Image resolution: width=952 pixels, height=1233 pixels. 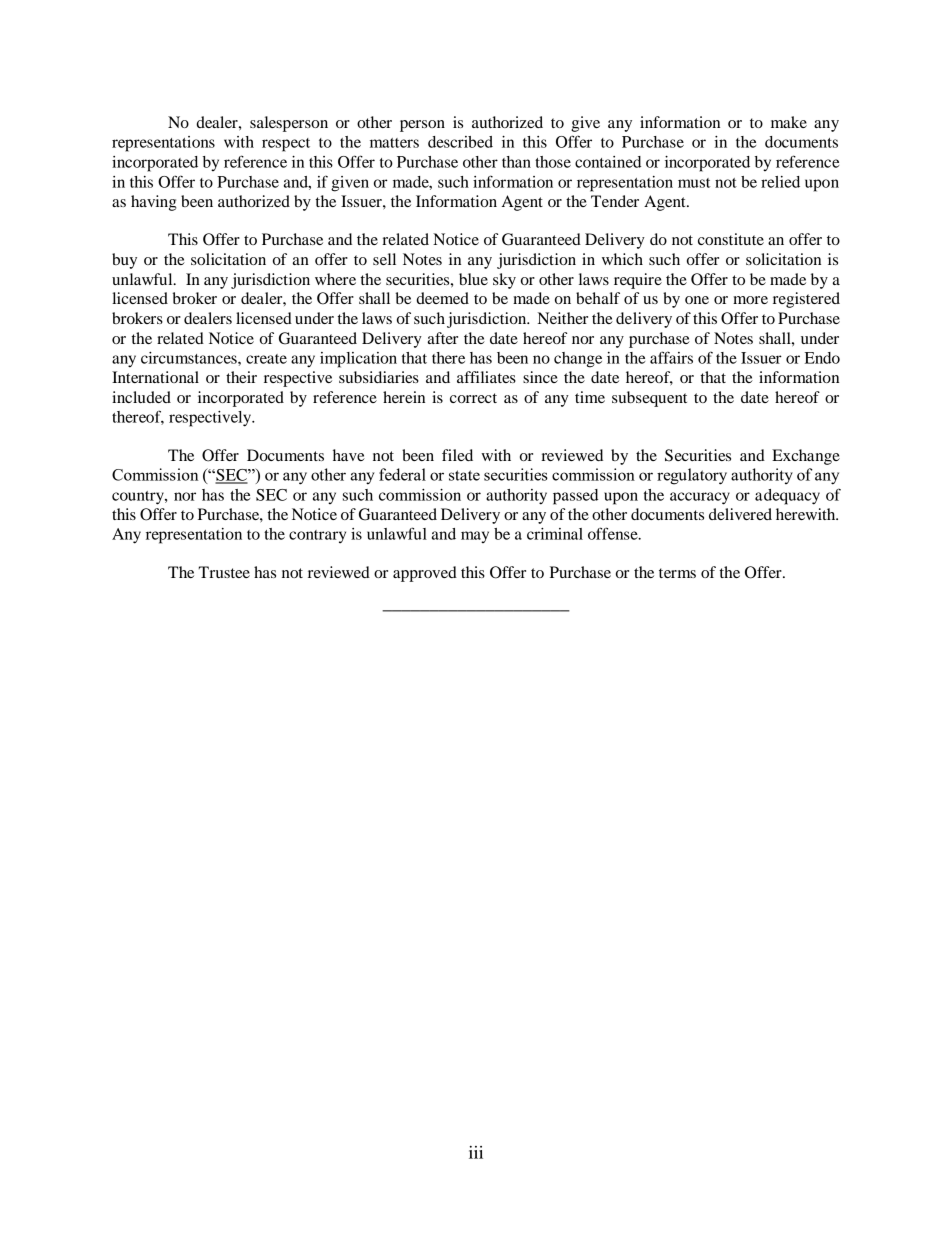 What do you see at coordinates (475, 537) in the image?
I see `may` at bounding box center [475, 537].
